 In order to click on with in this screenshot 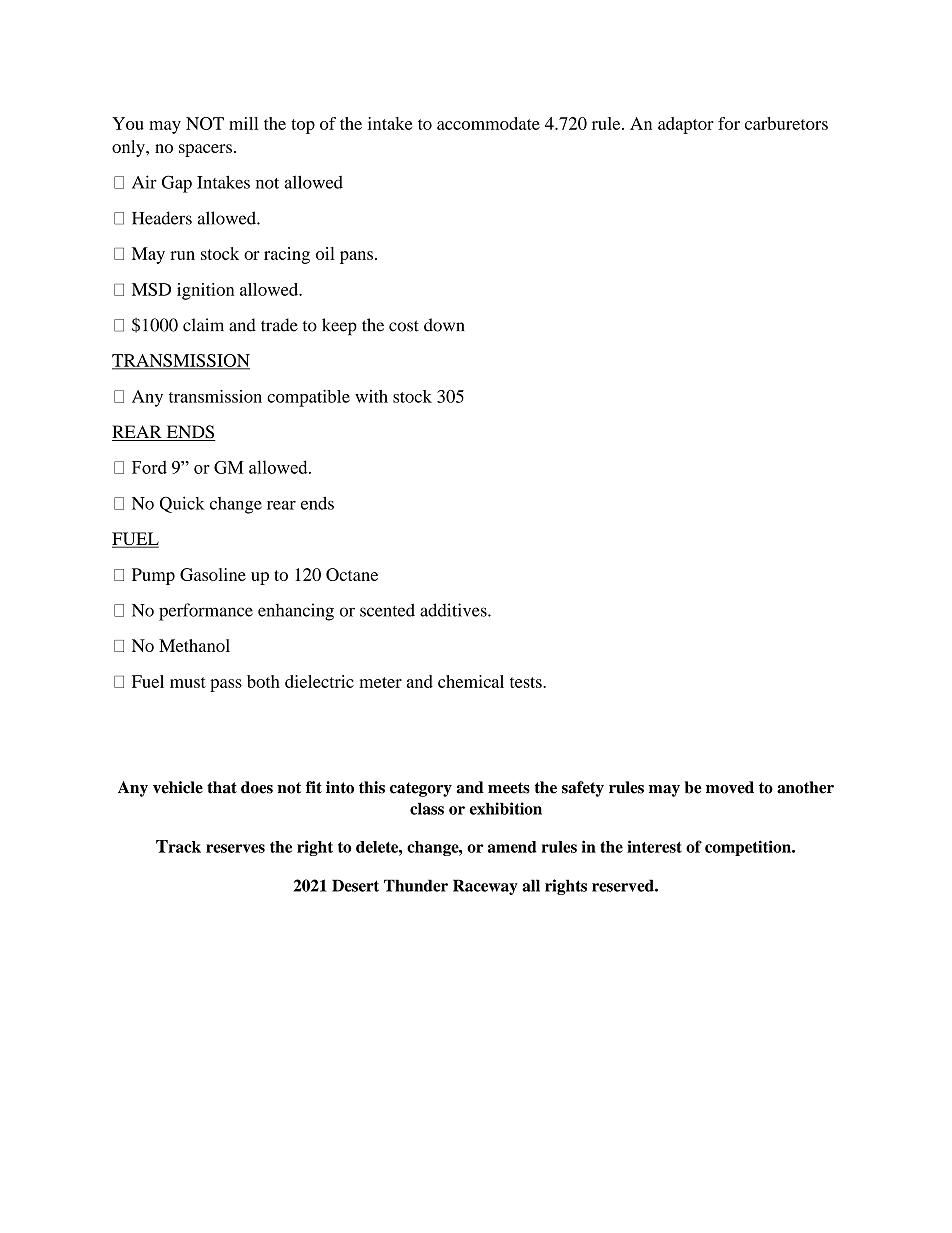, I will do `click(371, 396)`.
